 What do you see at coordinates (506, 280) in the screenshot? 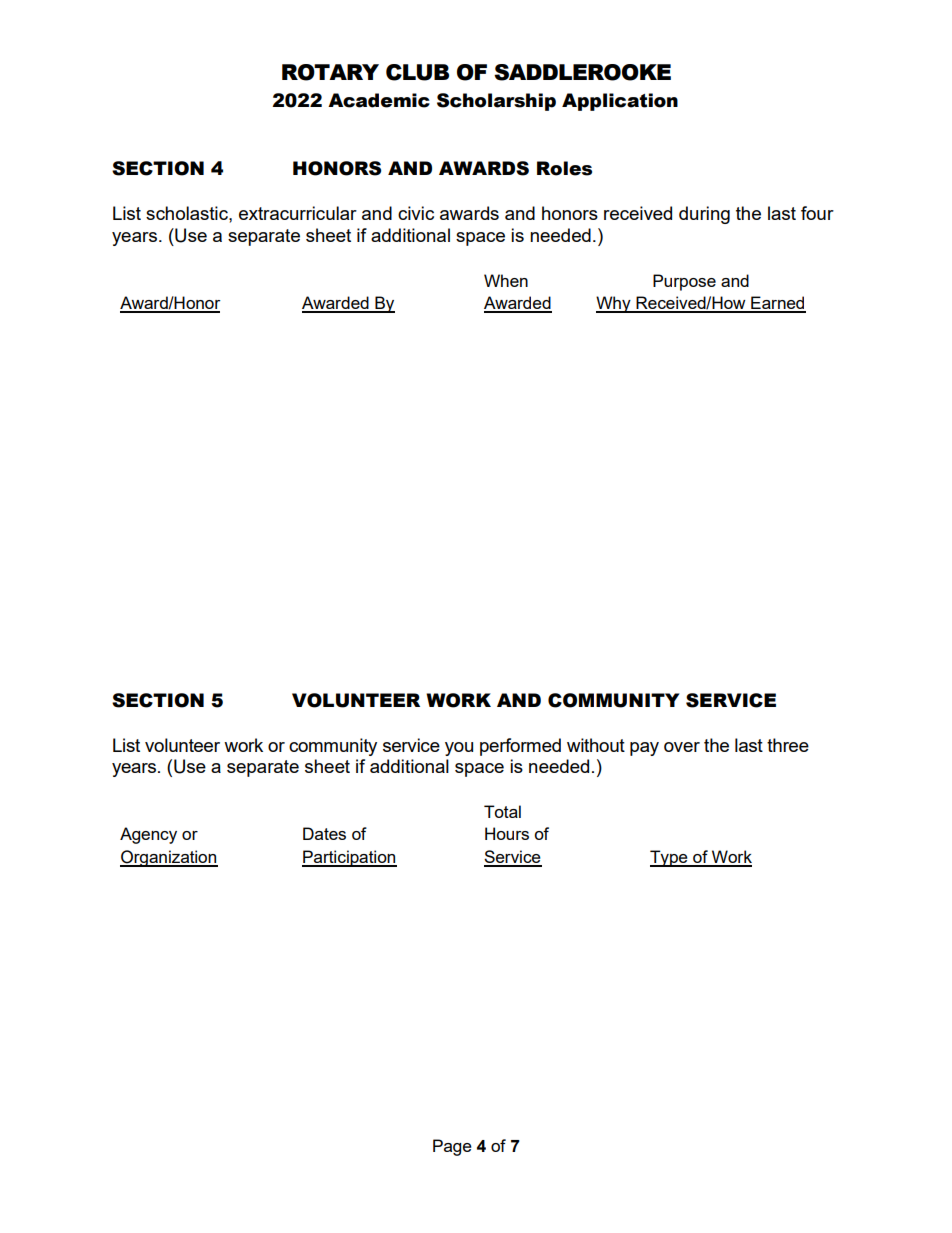
I see `When` at bounding box center [506, 280].
